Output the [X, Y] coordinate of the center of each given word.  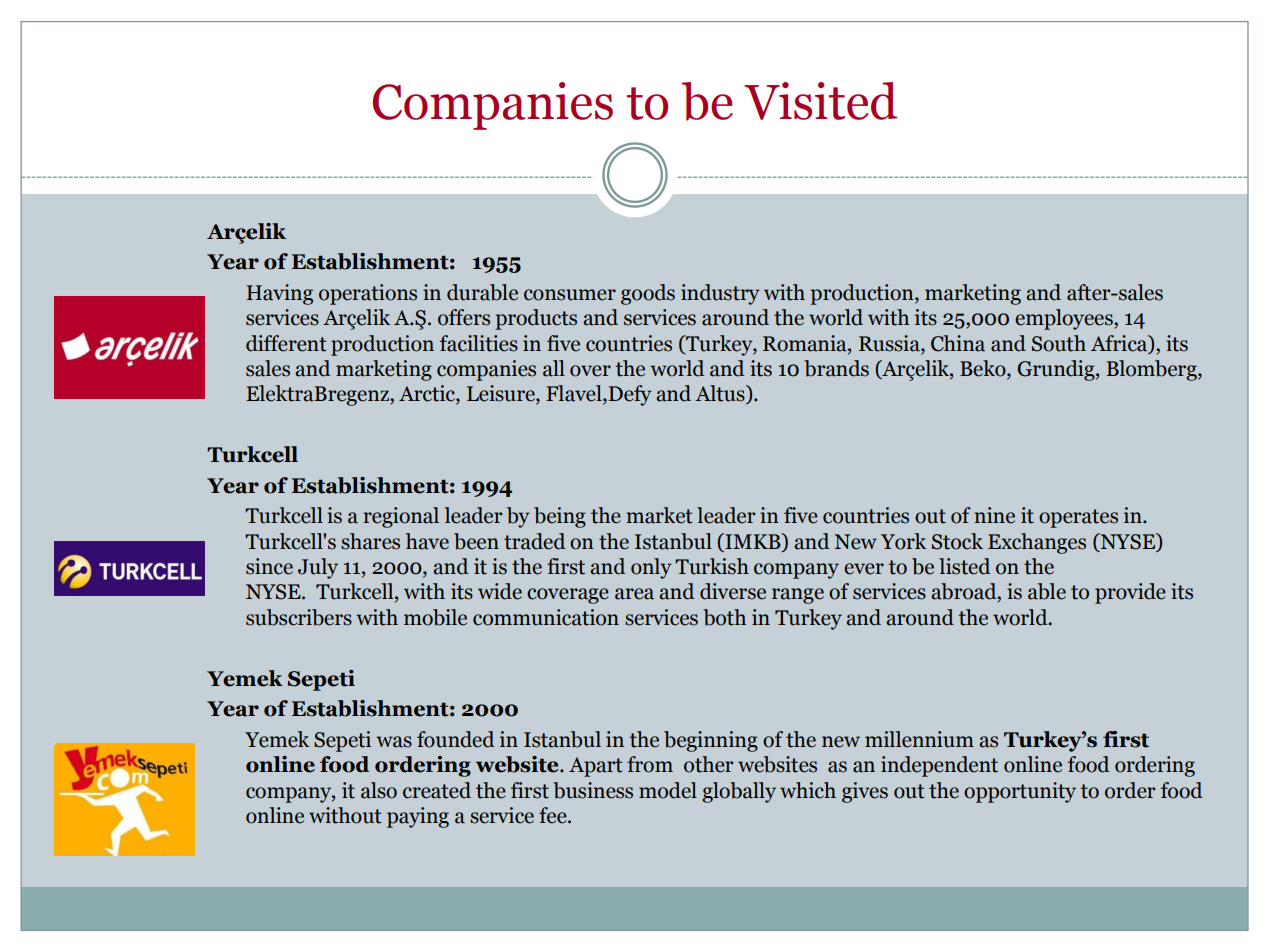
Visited [820, 101]
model [668, 790]
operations [368, 294]
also [379, 790]
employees [1065, 319]
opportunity [1020, 792]
